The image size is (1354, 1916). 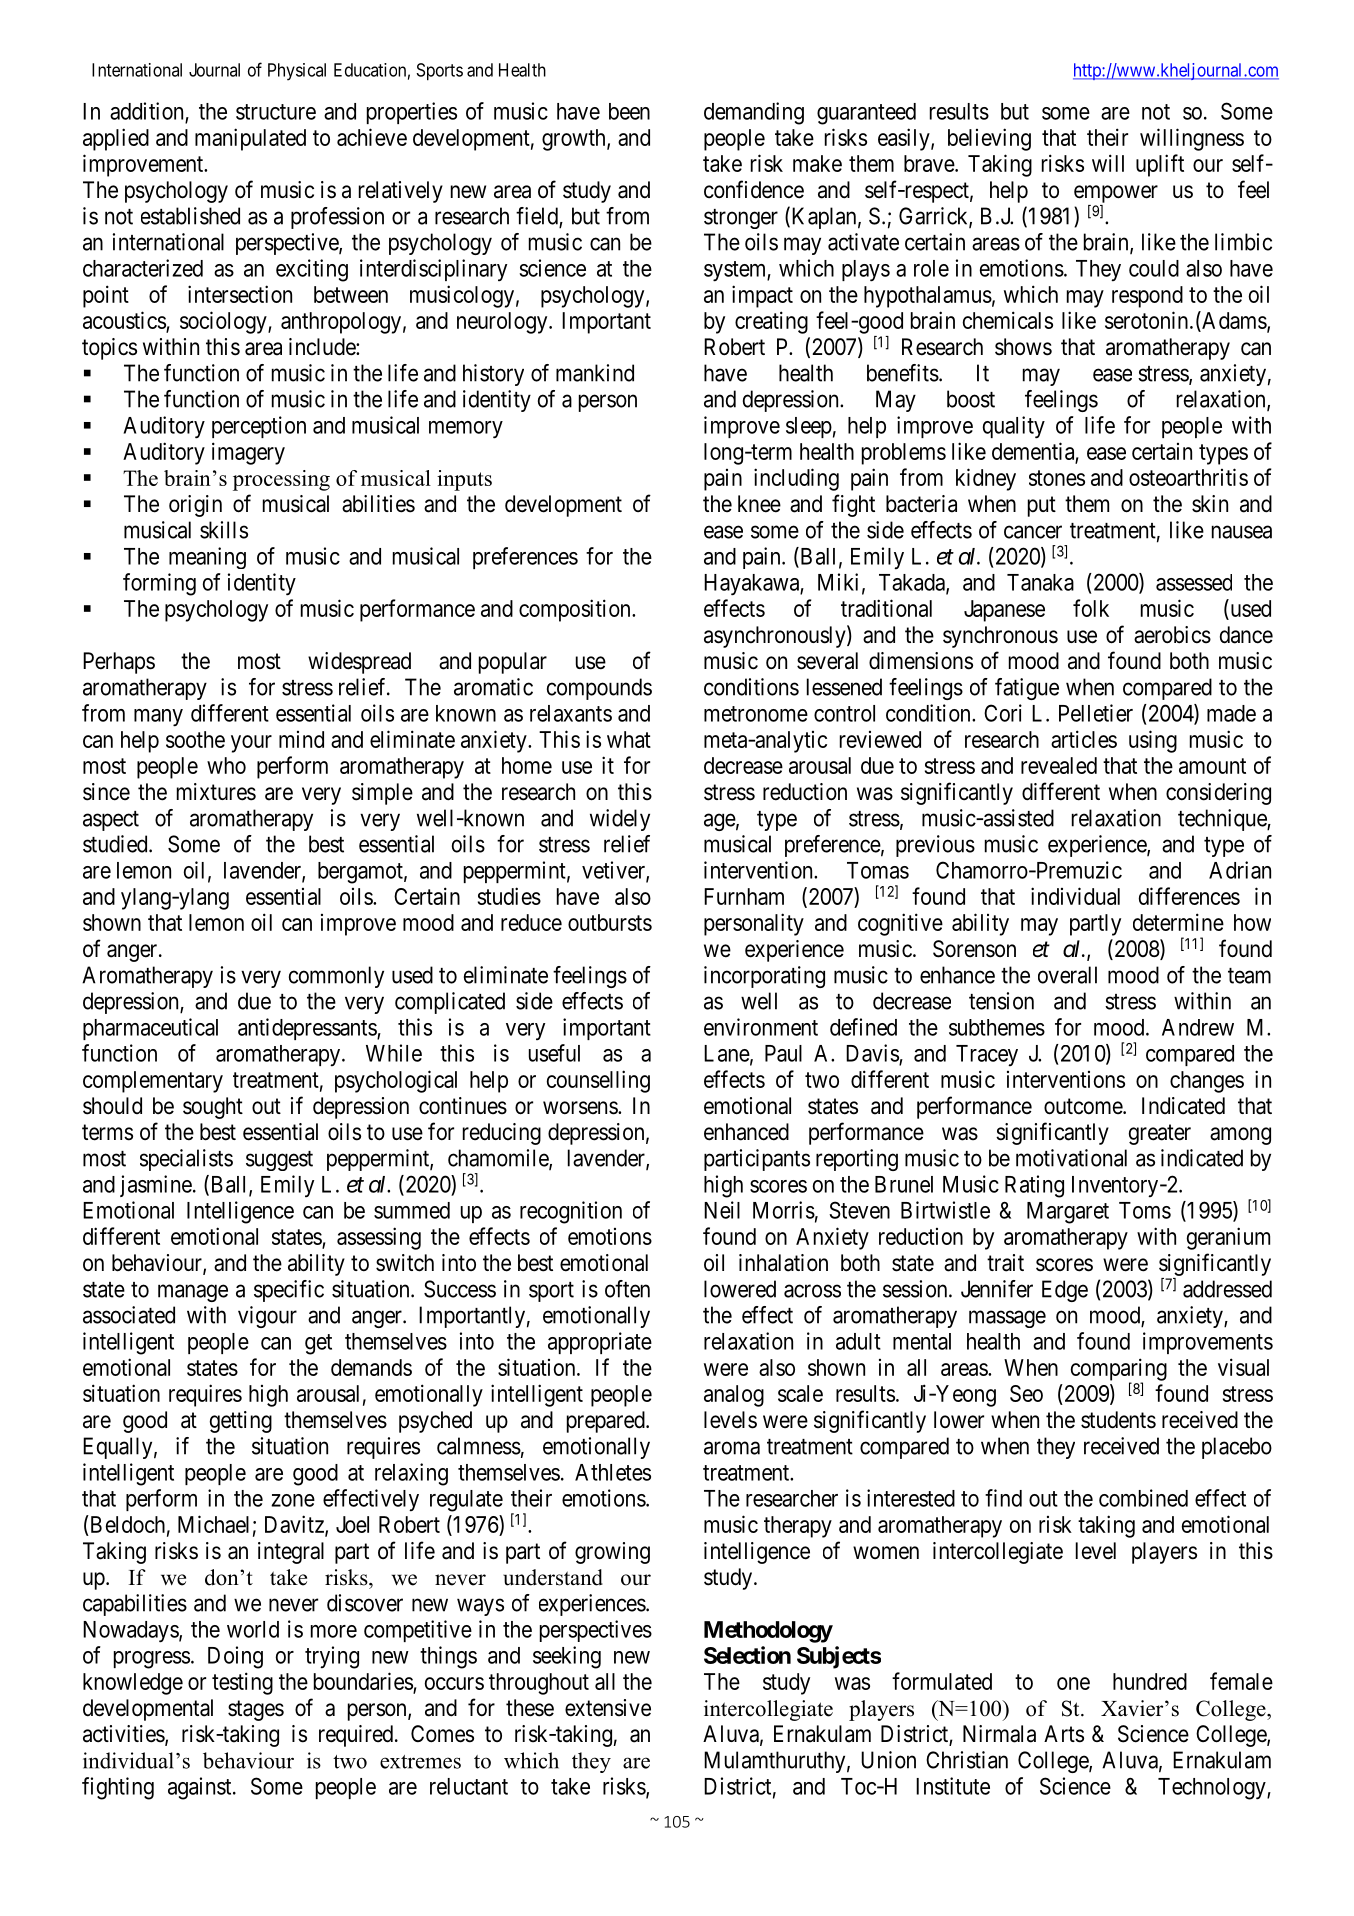 I want to click on getting, so click(x=241, y=1422).
